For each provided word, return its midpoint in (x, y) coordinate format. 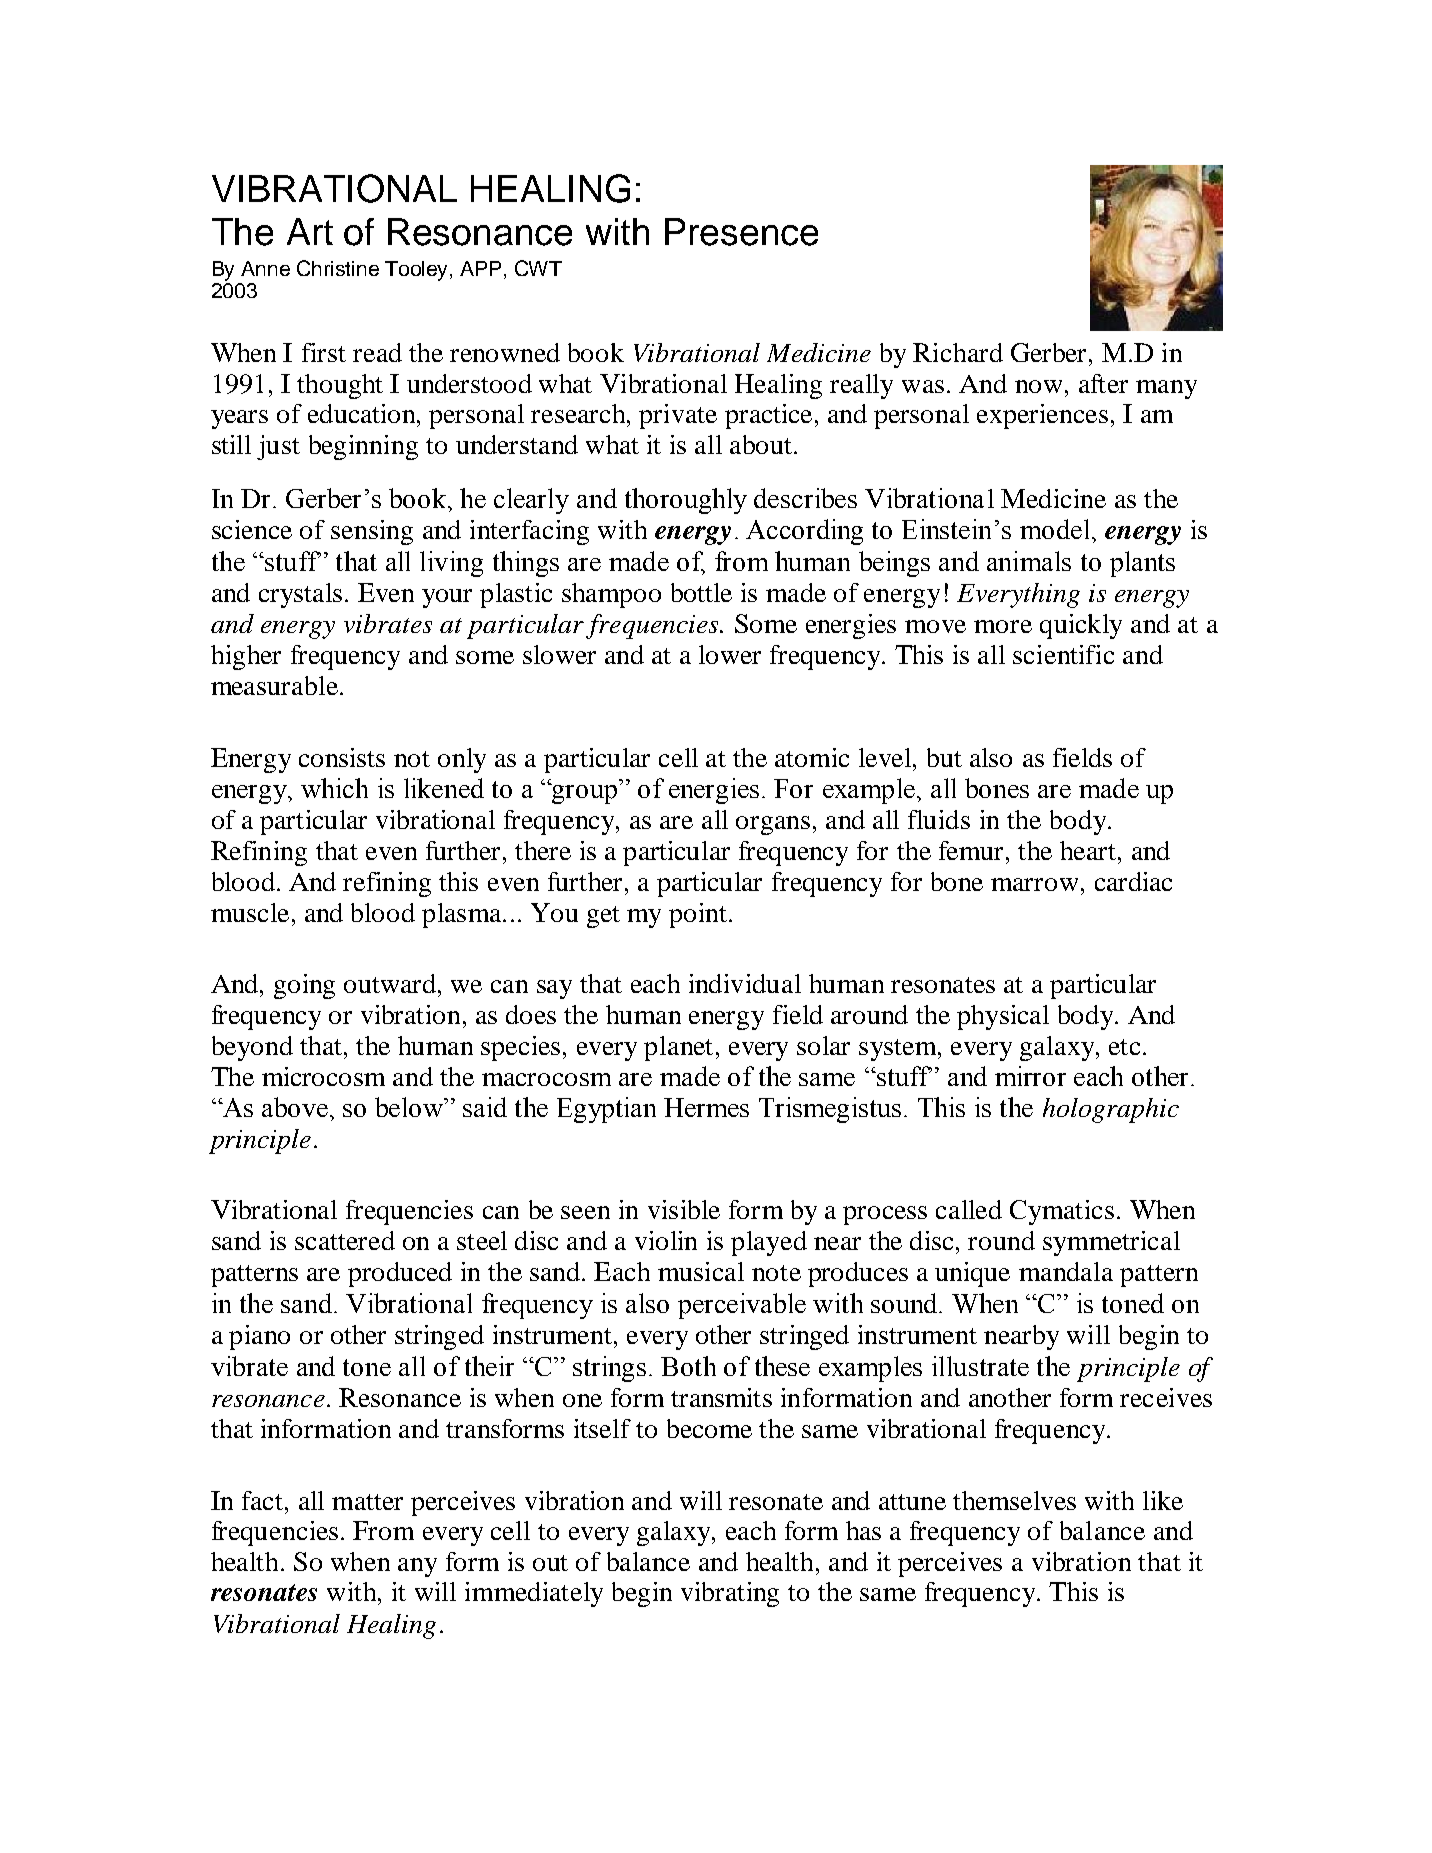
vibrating (730, 1594)
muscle (250, 912)
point (698, 915)
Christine (338, 268)
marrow (1034, 884)
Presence (741, 232)
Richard (958, 352)
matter (367, 1502)
